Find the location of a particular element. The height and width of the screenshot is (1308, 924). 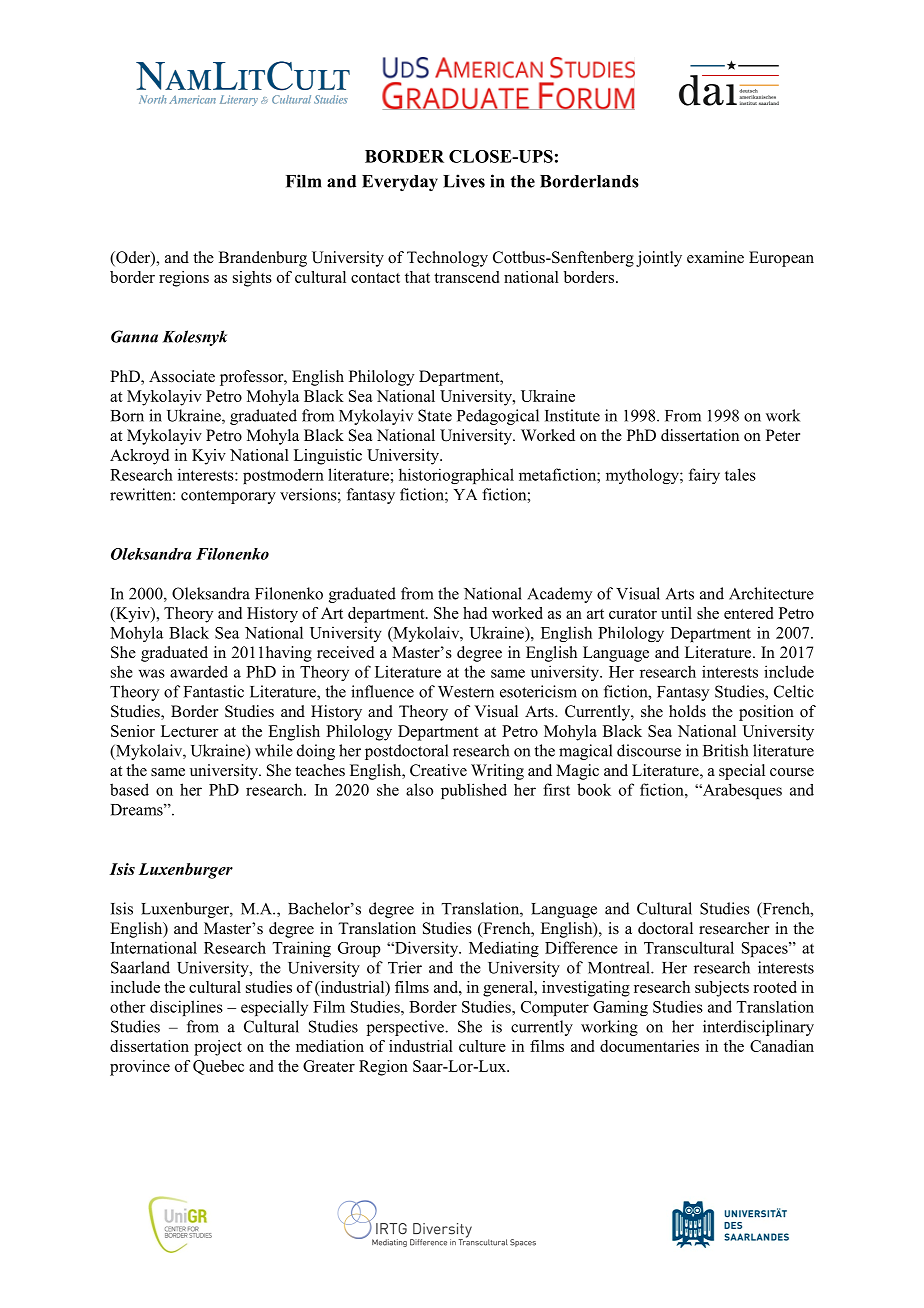

project is located at coordinates (218, 1048).
